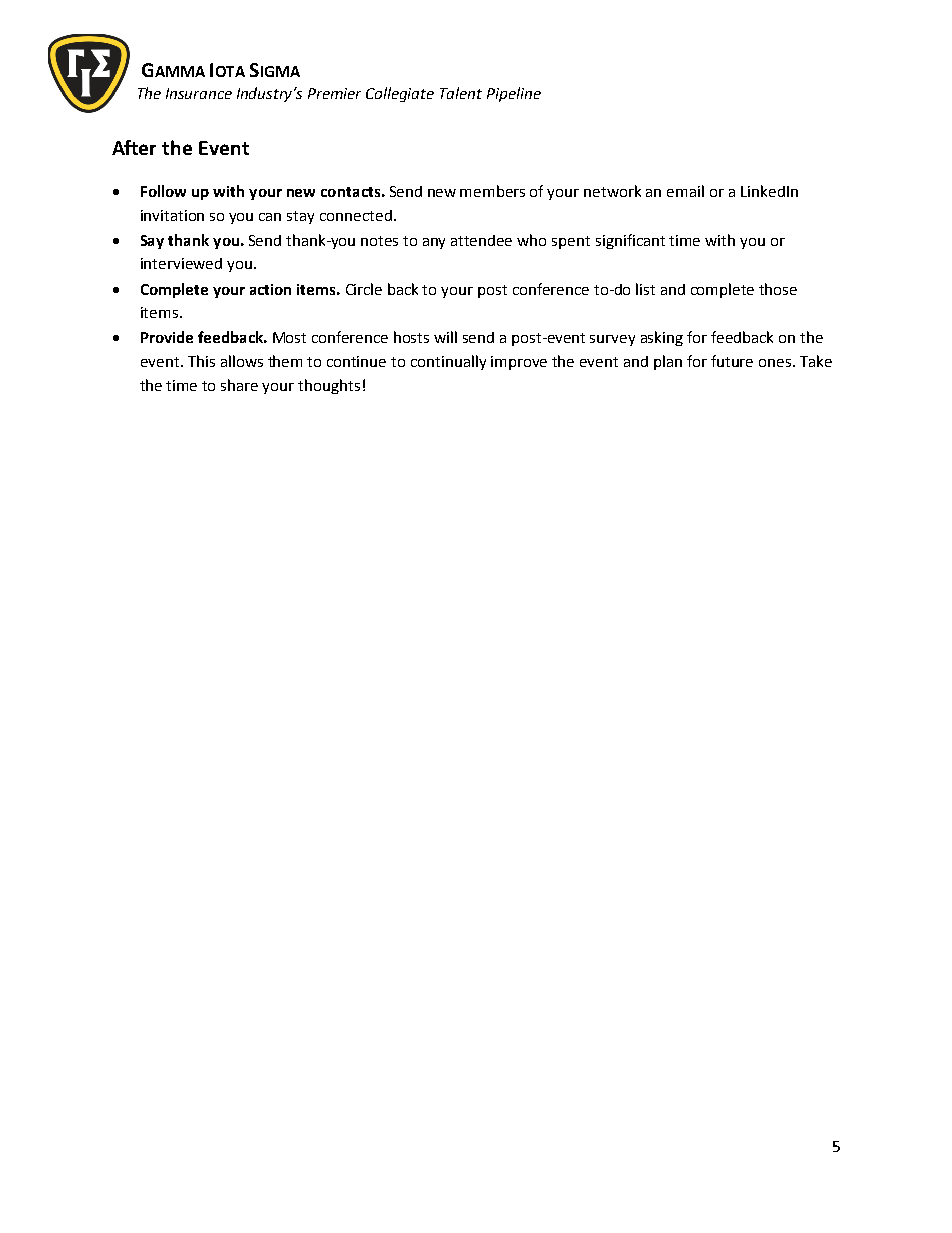 The height and width of the screenshot is (1233, 952). Describe the element at coordinates (239, 385) in the screenshot. I see `share` at that location.
